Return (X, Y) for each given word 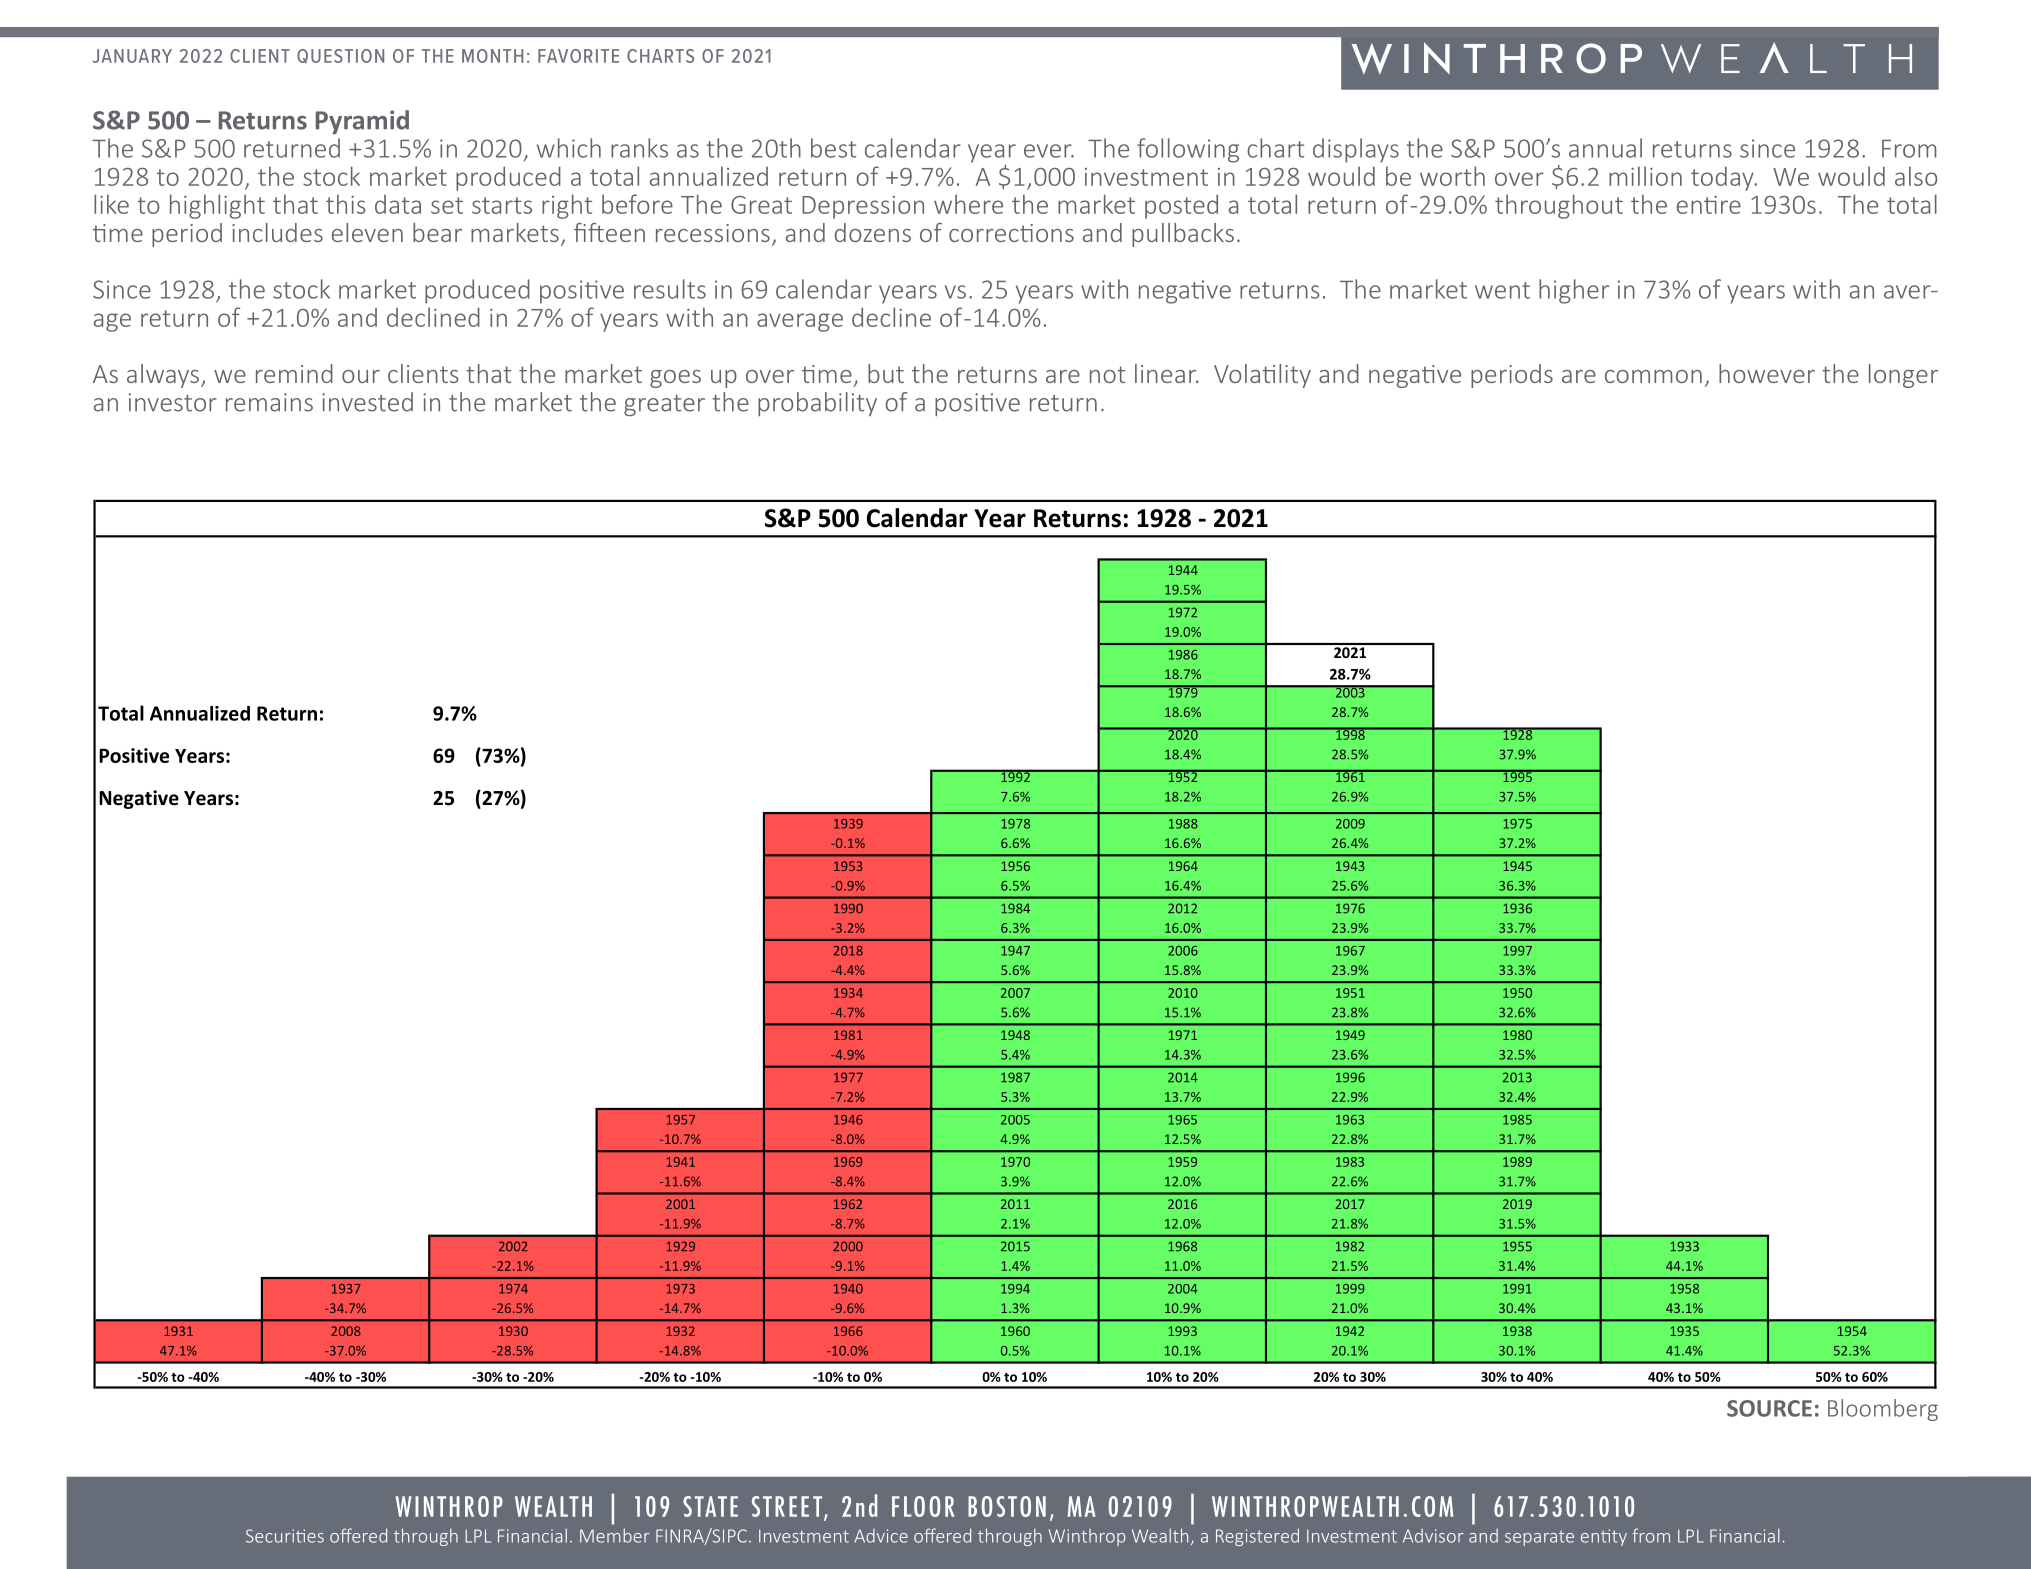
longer (1903, 376)
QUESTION (340, 56)
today (1723, 178)
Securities (285, 1536)
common (1653, 376)
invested (367, 402)
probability (817, 404)
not (1107, 374)
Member (615, 1535)
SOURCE (1769, 1408)
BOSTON (1007, 1506)
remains (269, 402)
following (1188, 150)
